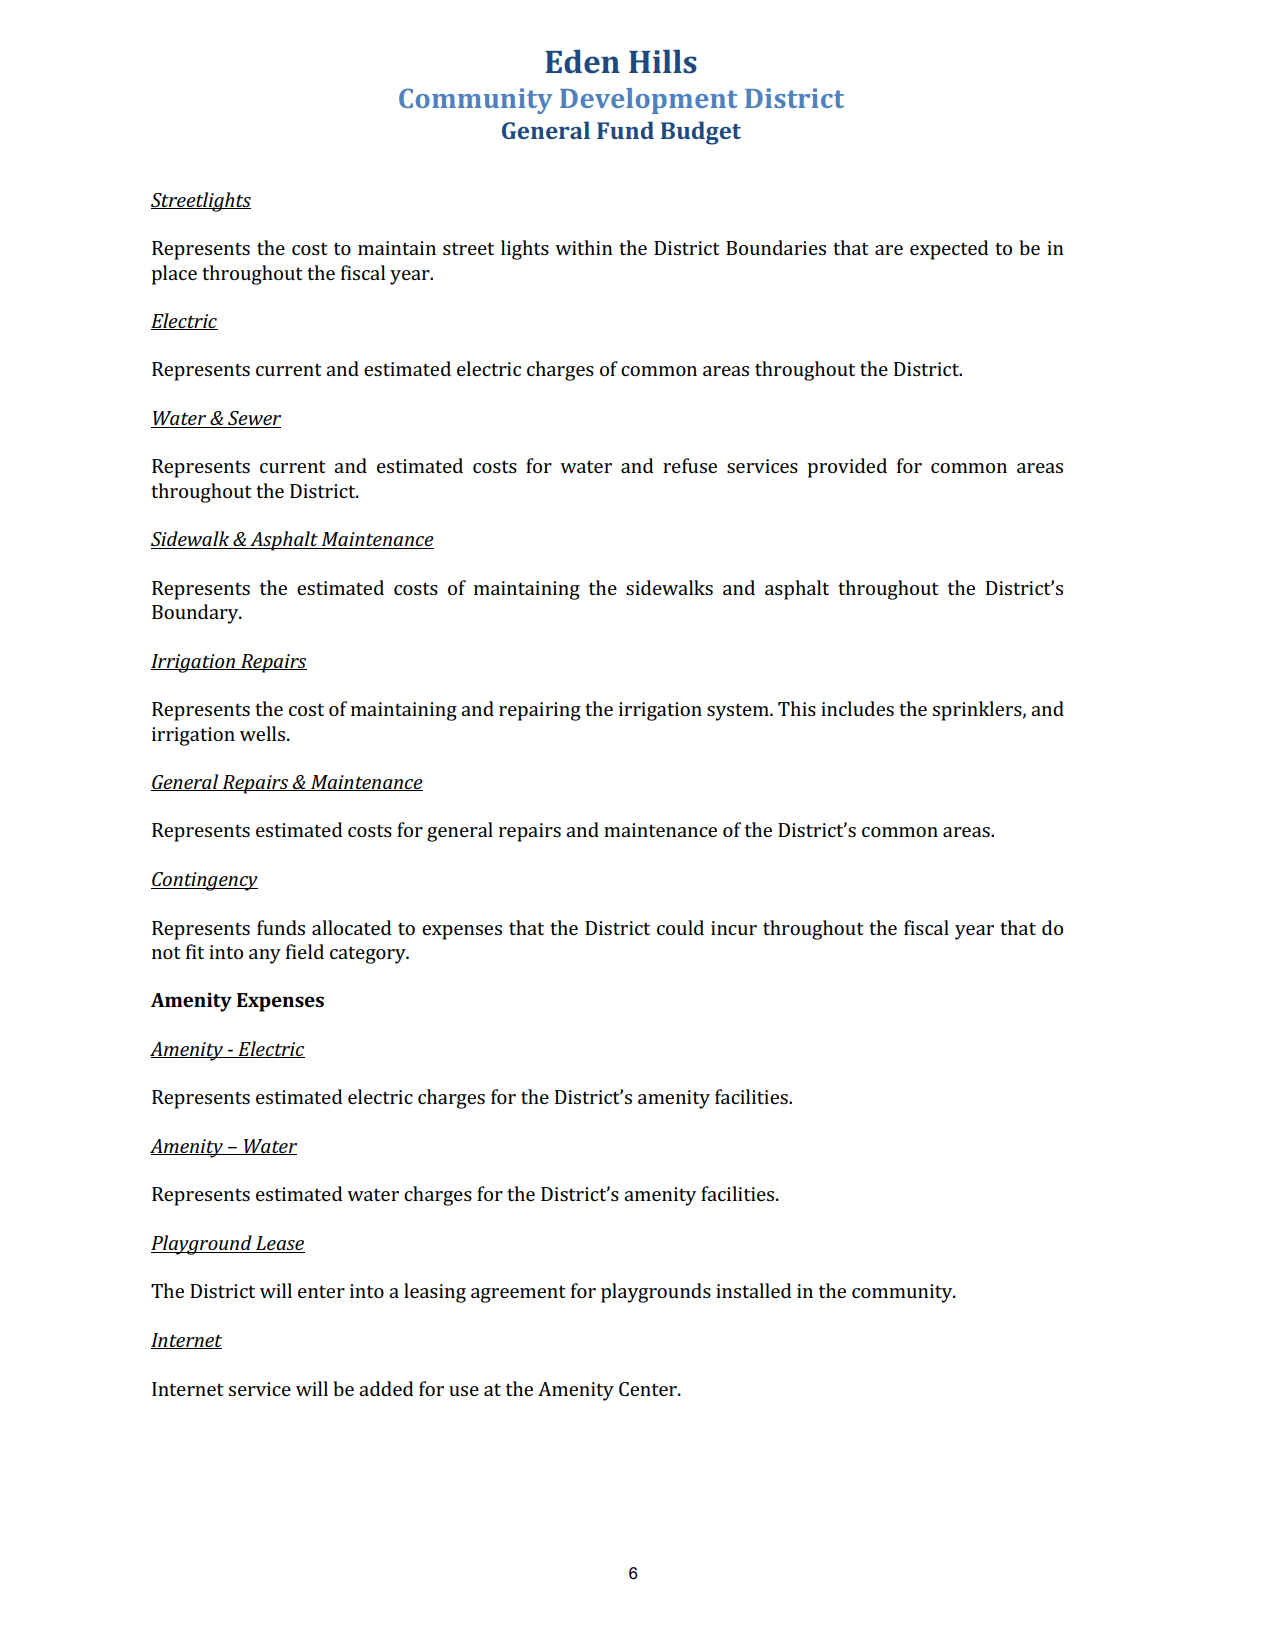  What do you see at coordinates (857, 708) in the page?
I see `includes` at bounding box center [857, 708].
